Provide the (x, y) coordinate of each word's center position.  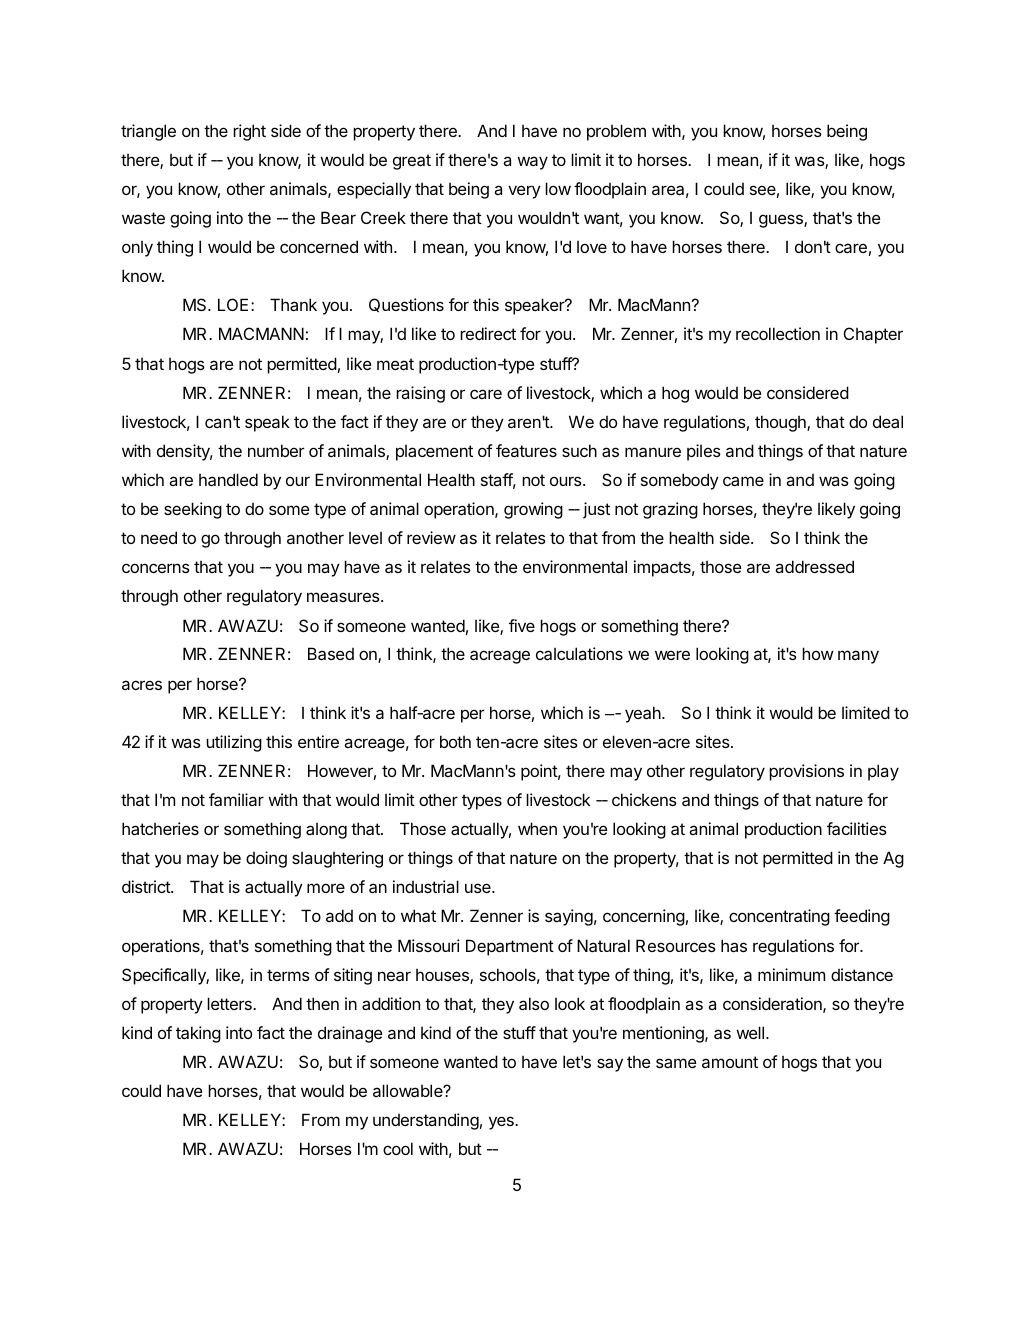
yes (502, 1123)
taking (198, 1034)
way (532, 163)
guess (782, 221)
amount (730, 1062)
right (249, 132)
